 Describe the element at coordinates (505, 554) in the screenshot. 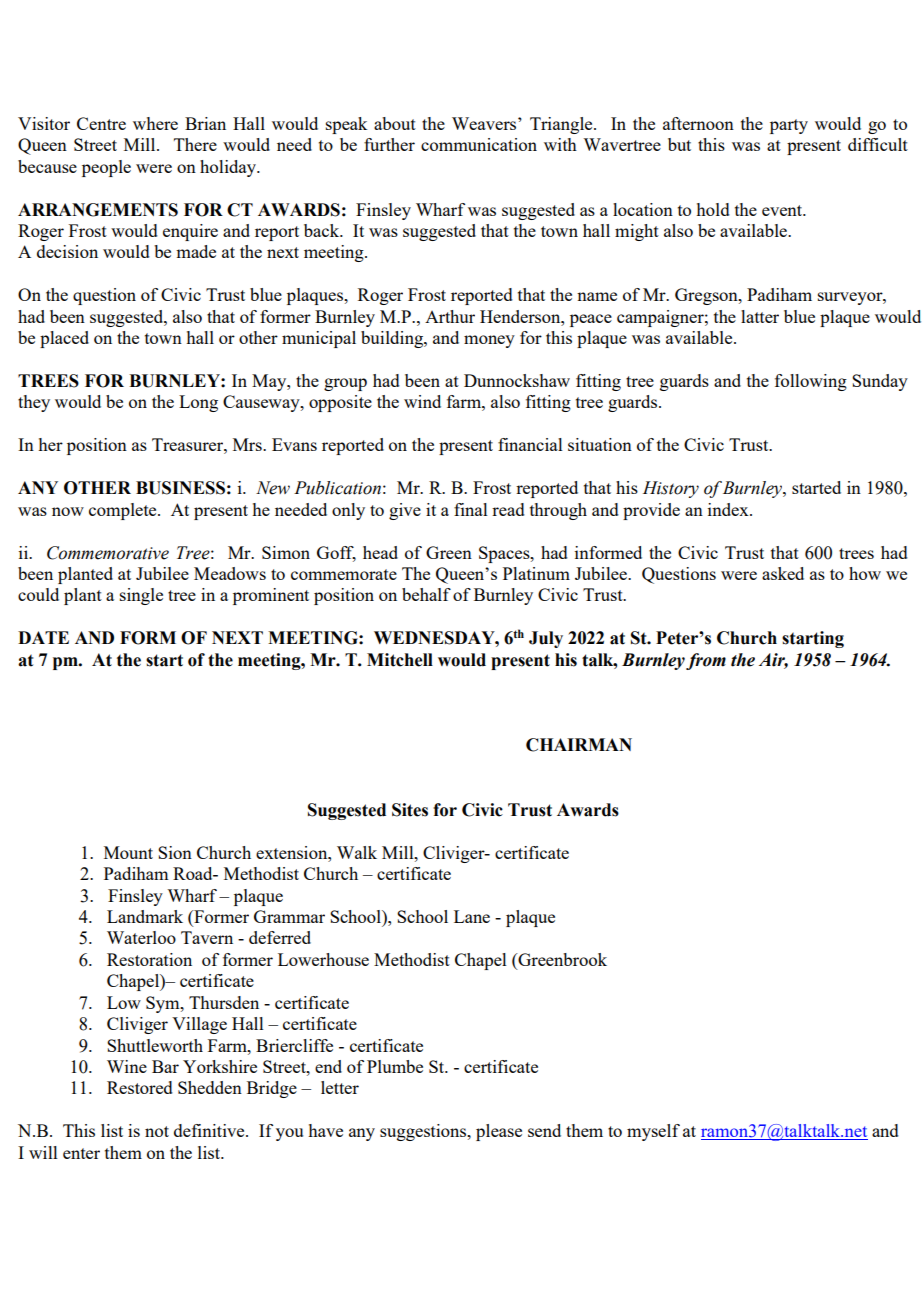

I see `Spaces` at that location.
